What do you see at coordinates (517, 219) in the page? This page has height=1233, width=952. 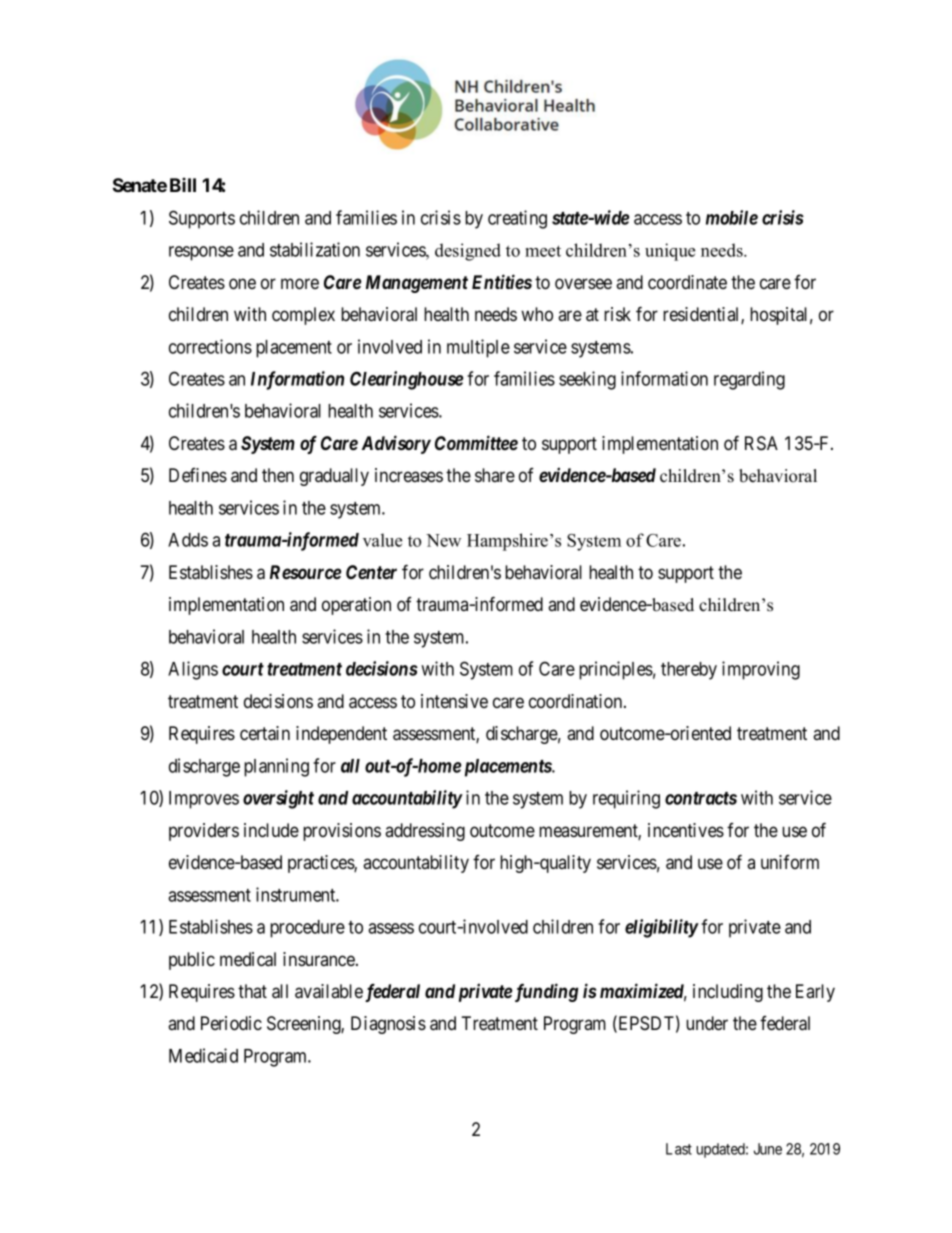 I see `creating` at bounding box center [517, 219].
